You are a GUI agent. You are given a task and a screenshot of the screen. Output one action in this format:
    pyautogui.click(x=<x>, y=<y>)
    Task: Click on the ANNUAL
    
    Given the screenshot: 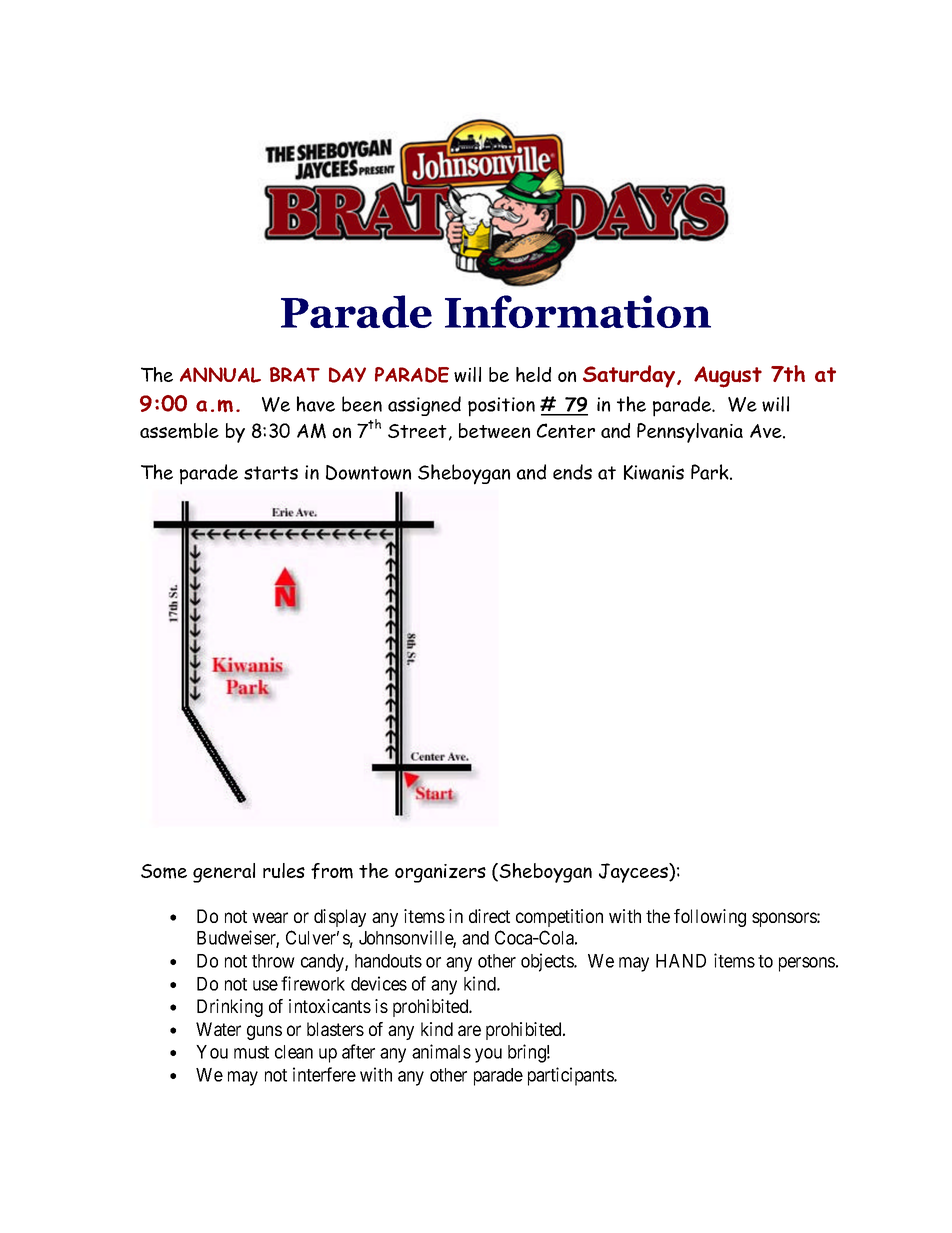 What is the action you would take?
    pyautogui.click(x=220, y=375)
